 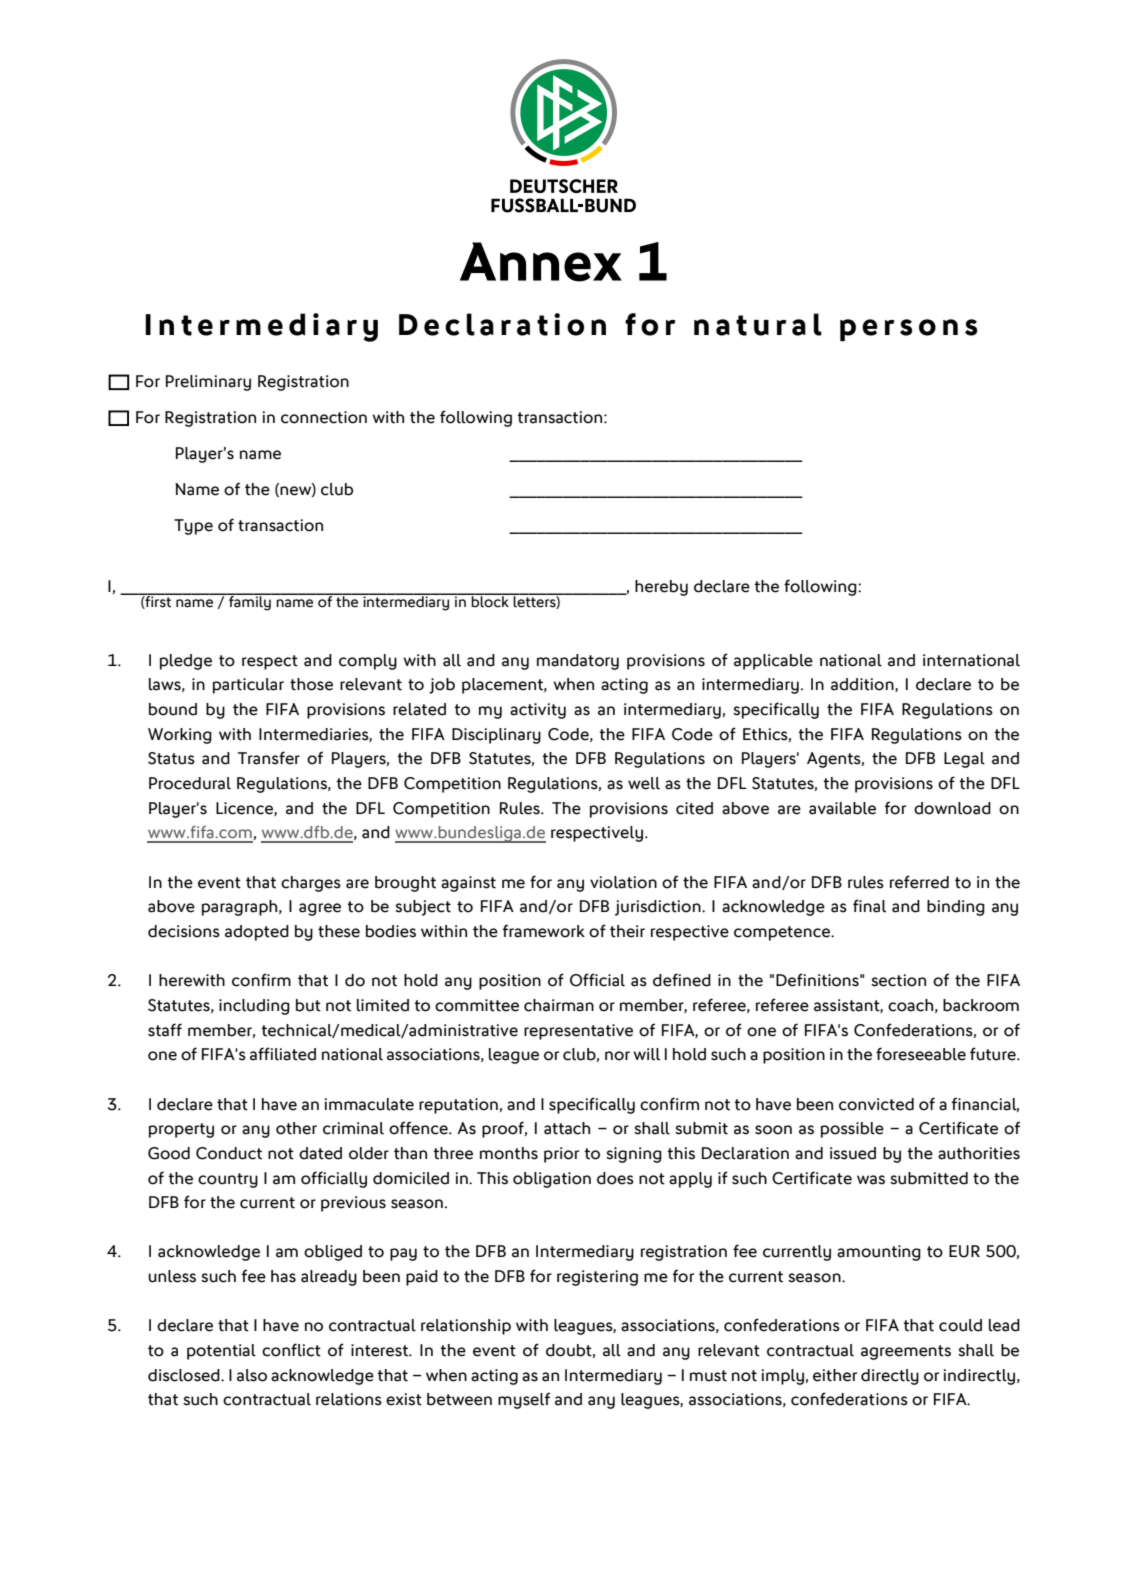 I want to click on Type, so click(x=193, y=527).
